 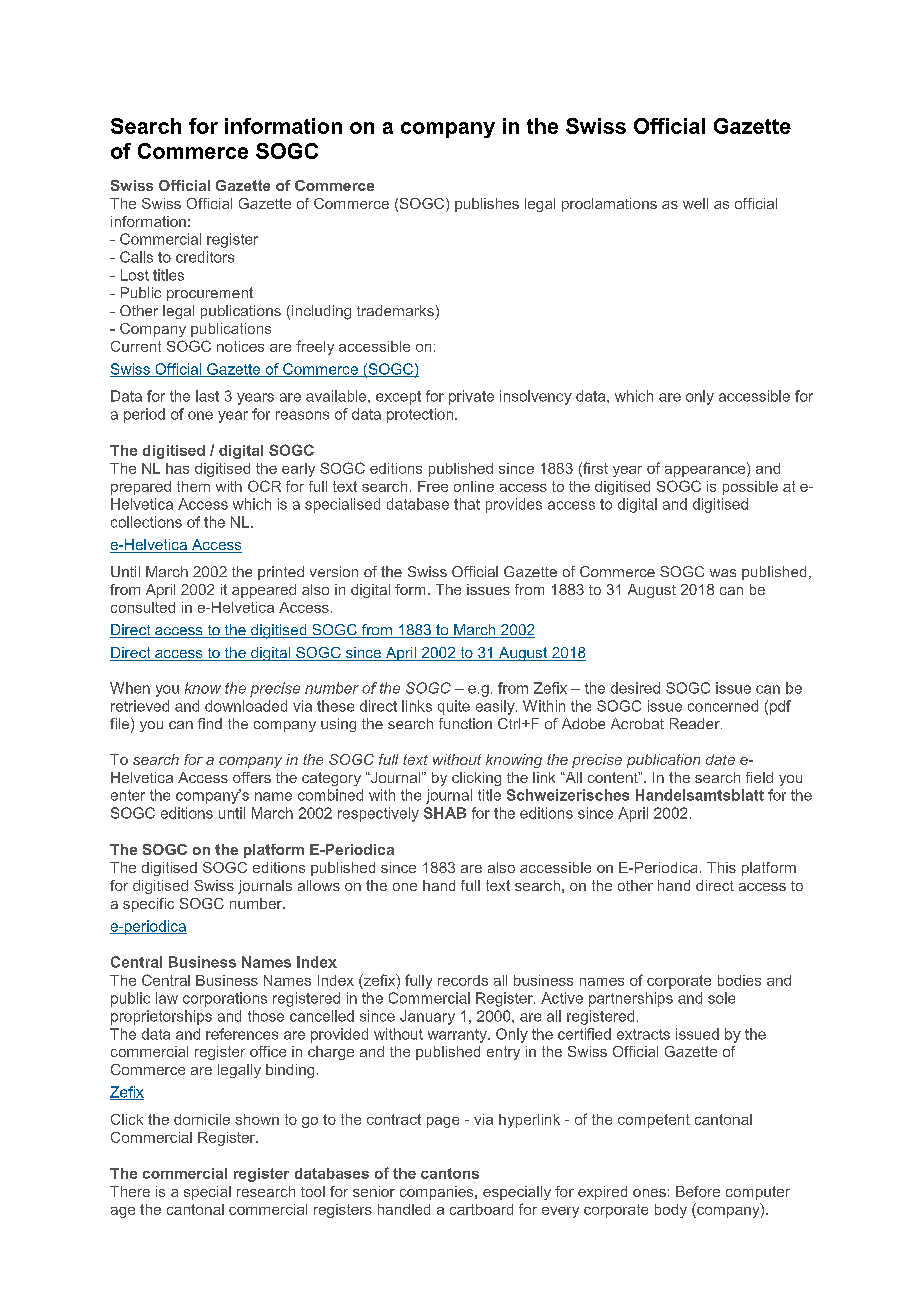 I want to click on There, so click(x=130, y=1191).
